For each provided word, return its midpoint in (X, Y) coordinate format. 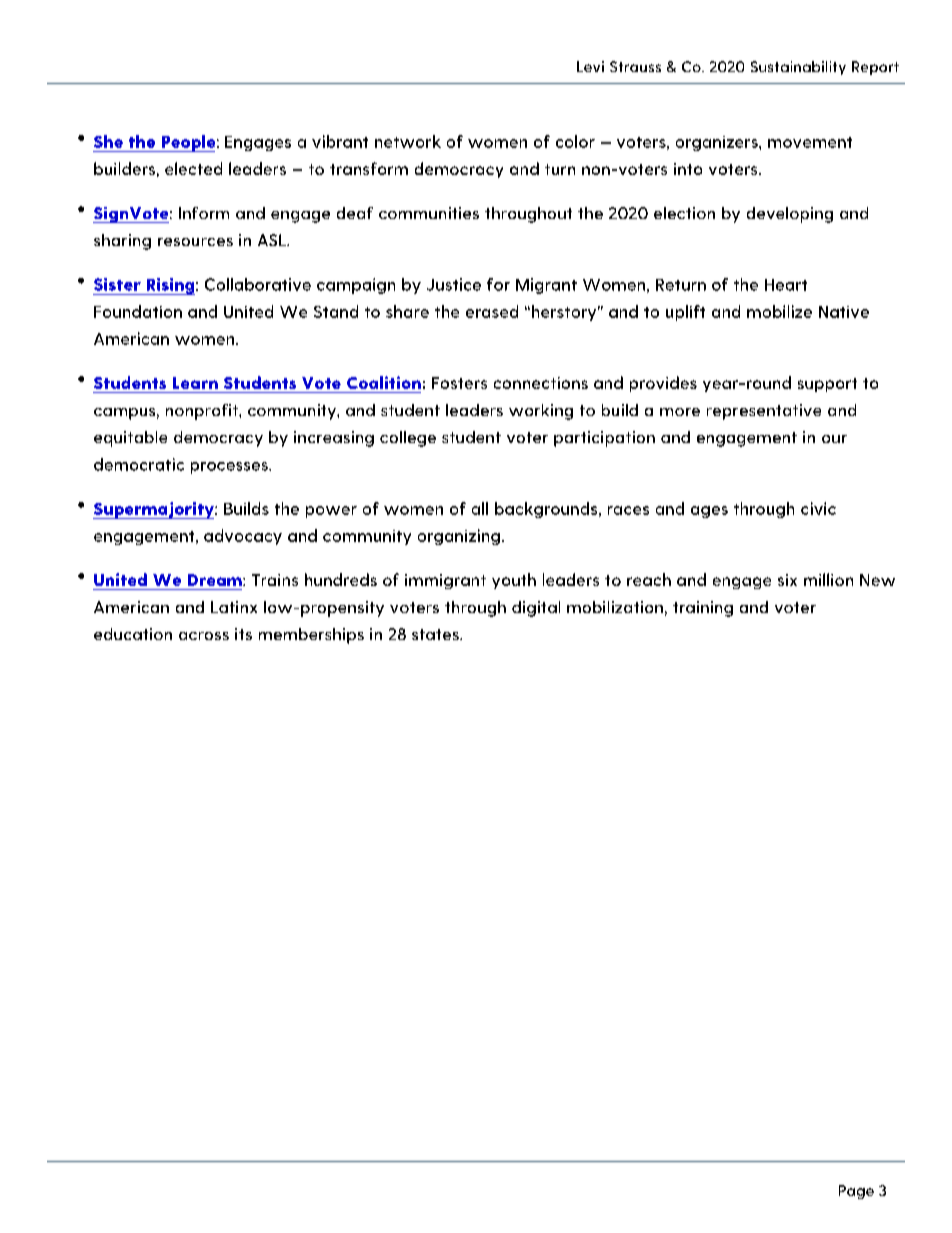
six (787, 580)
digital (536, 609)
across (204, 636)
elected (193, 168)
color (575, 141)
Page (856, 1192)
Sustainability (798, 68)
